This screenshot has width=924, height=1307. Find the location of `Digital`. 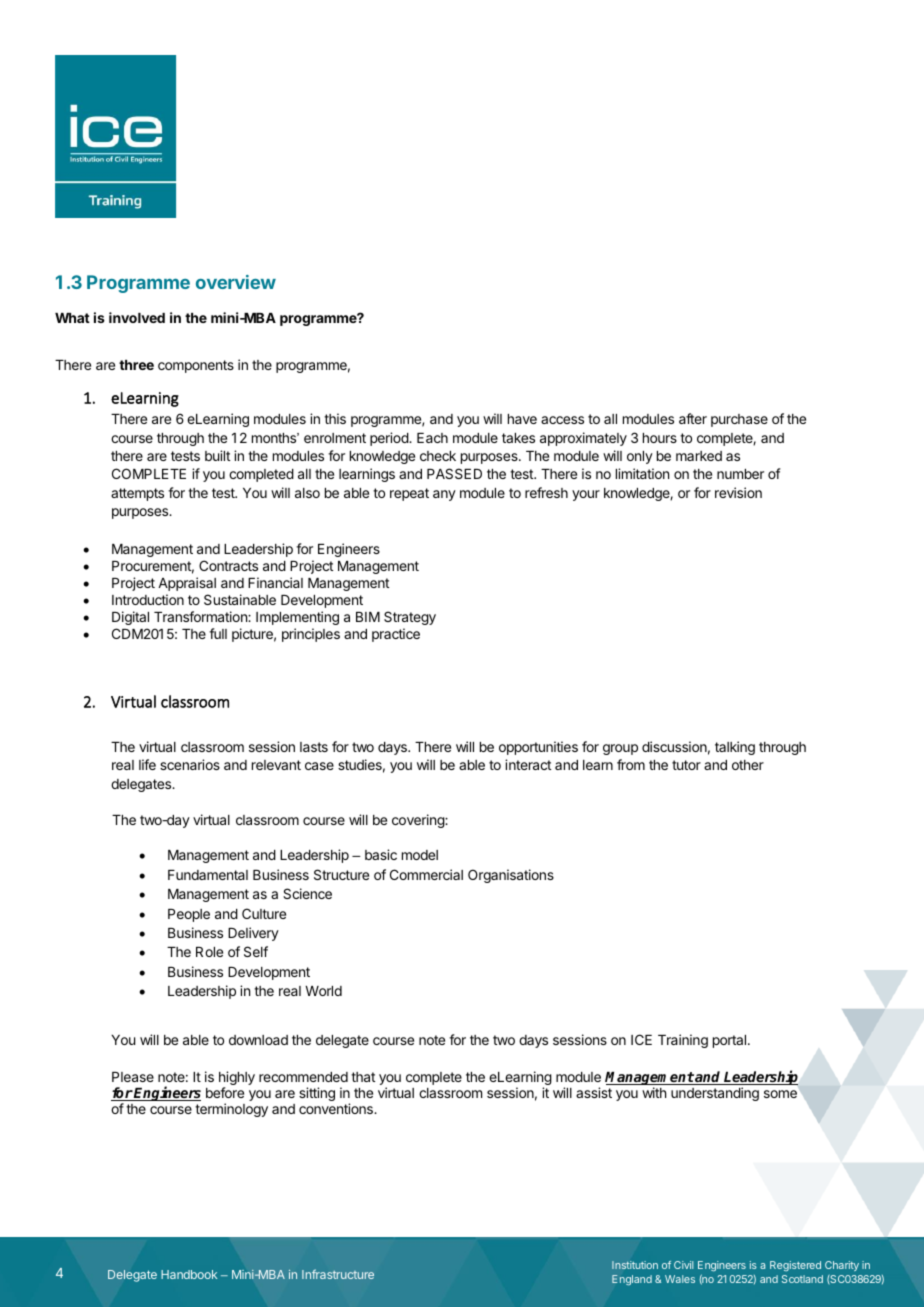

Digital is located at coordinates (130, 618).
